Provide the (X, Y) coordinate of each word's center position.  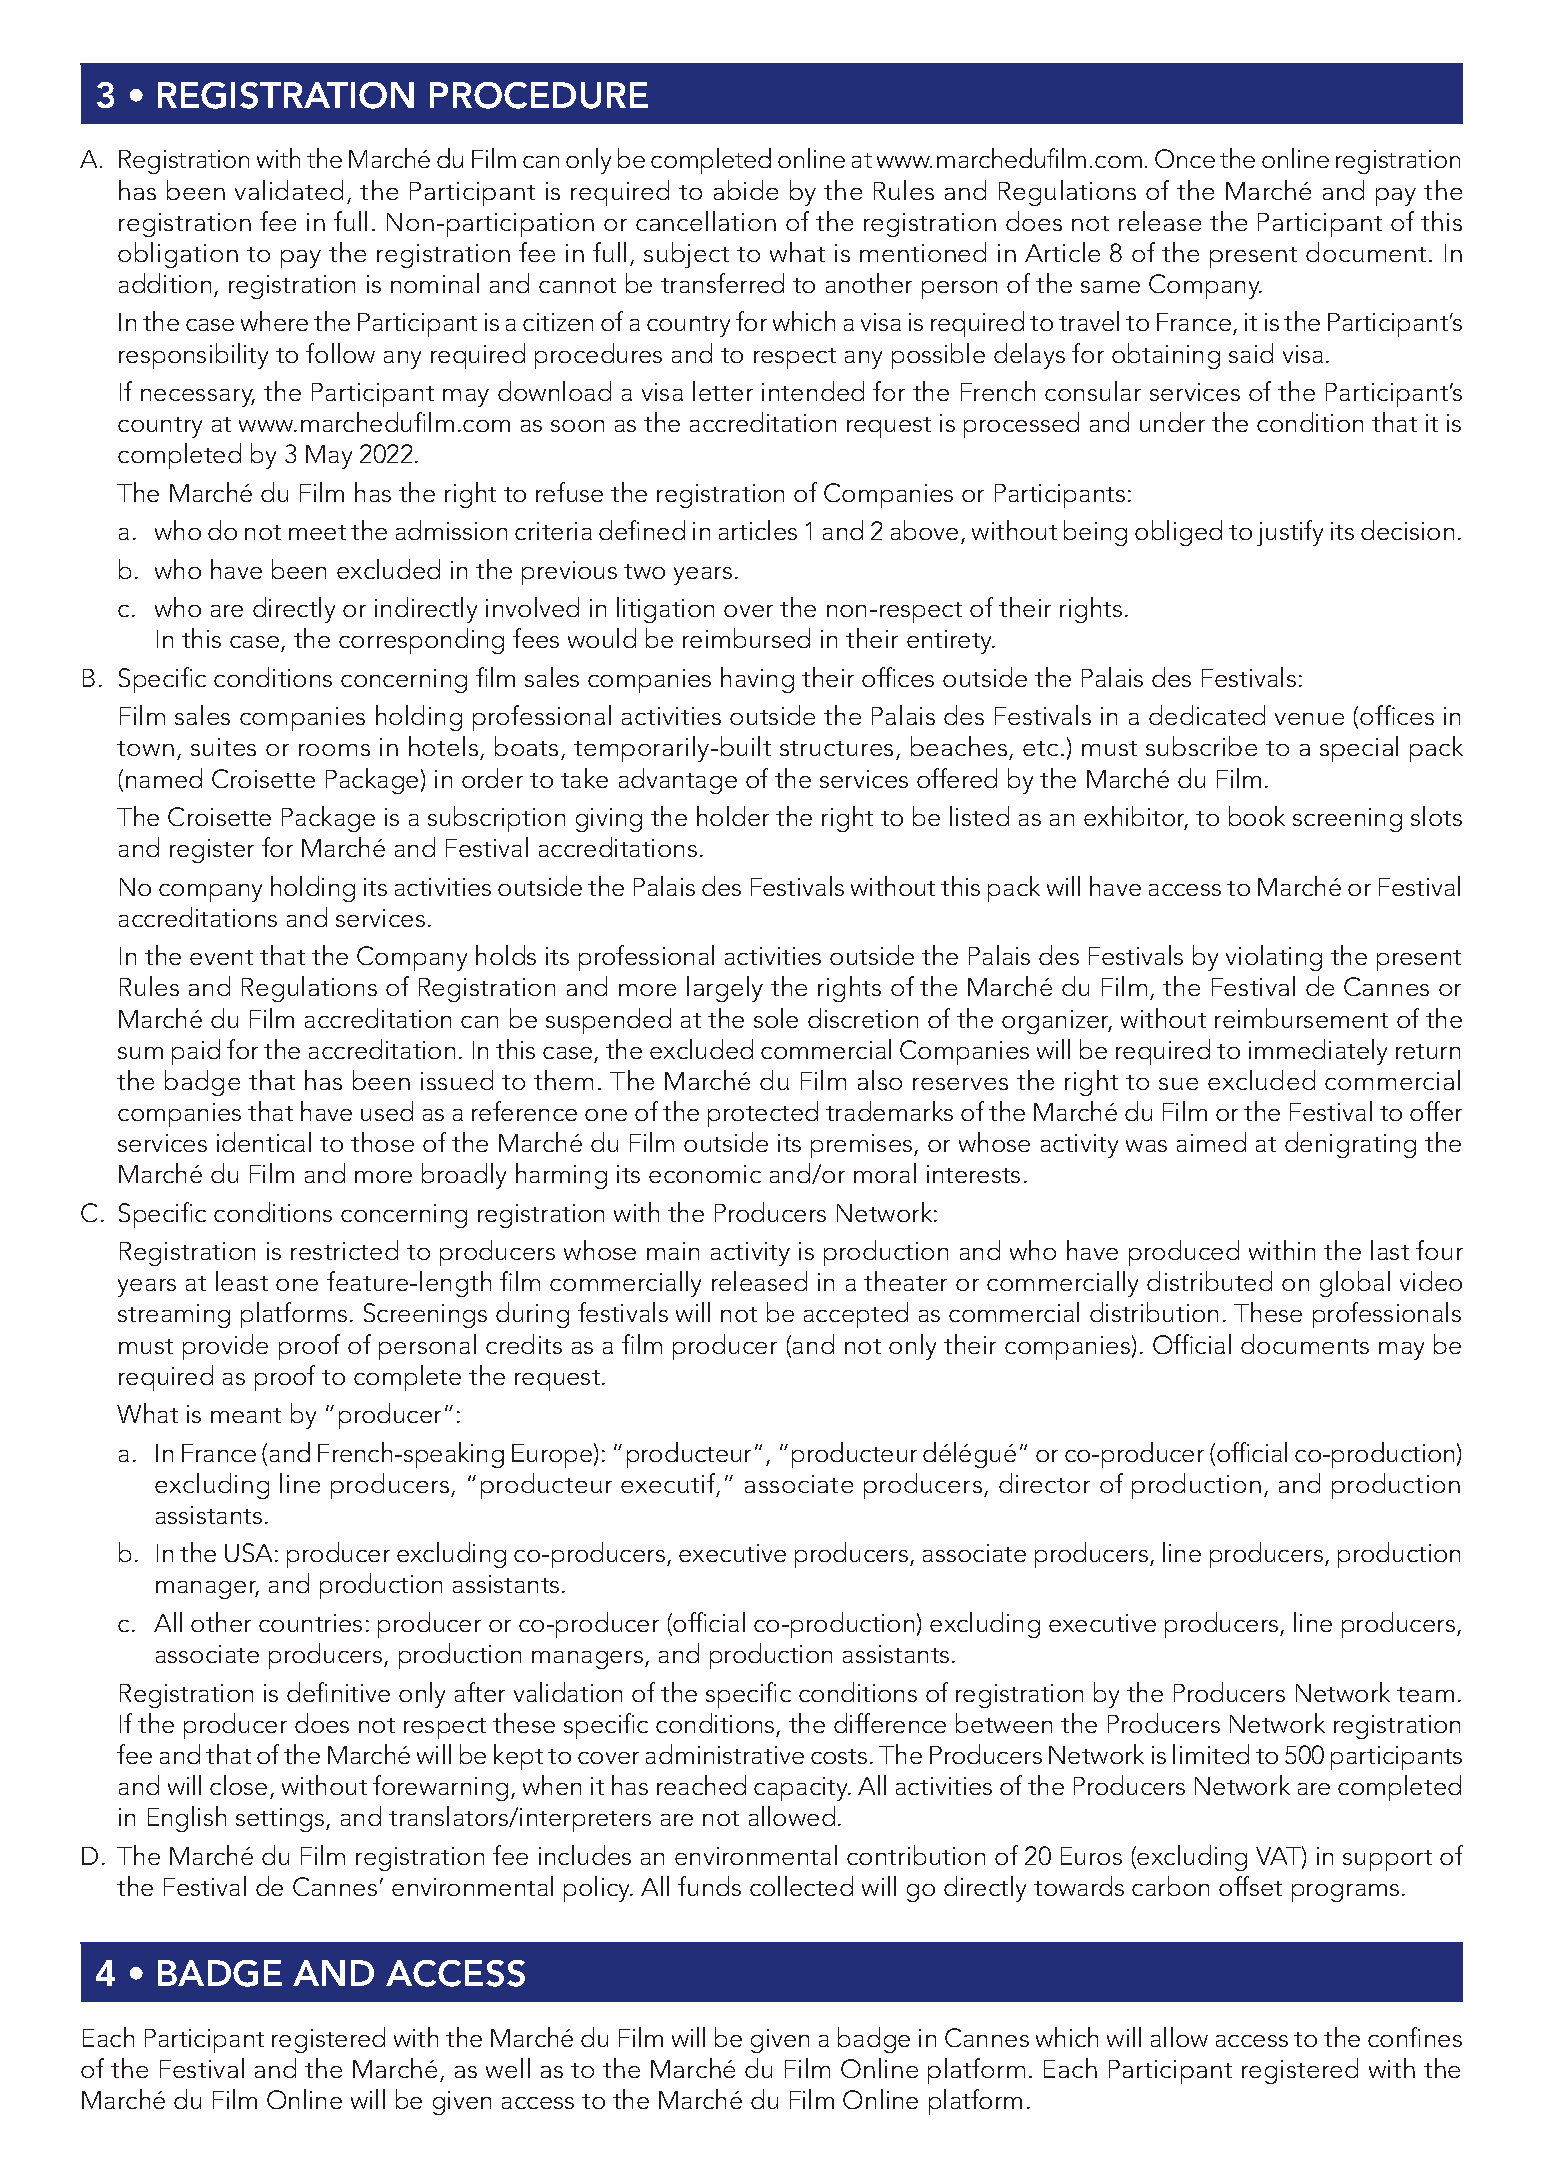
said (1251, 353)
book (1257, 816)
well (508, 2068)
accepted (856, 1315)
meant (246, 1415)
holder (733, 816)
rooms (334, 750)
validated (289, 190)
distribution (1154, 1312)
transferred (722, 283)
